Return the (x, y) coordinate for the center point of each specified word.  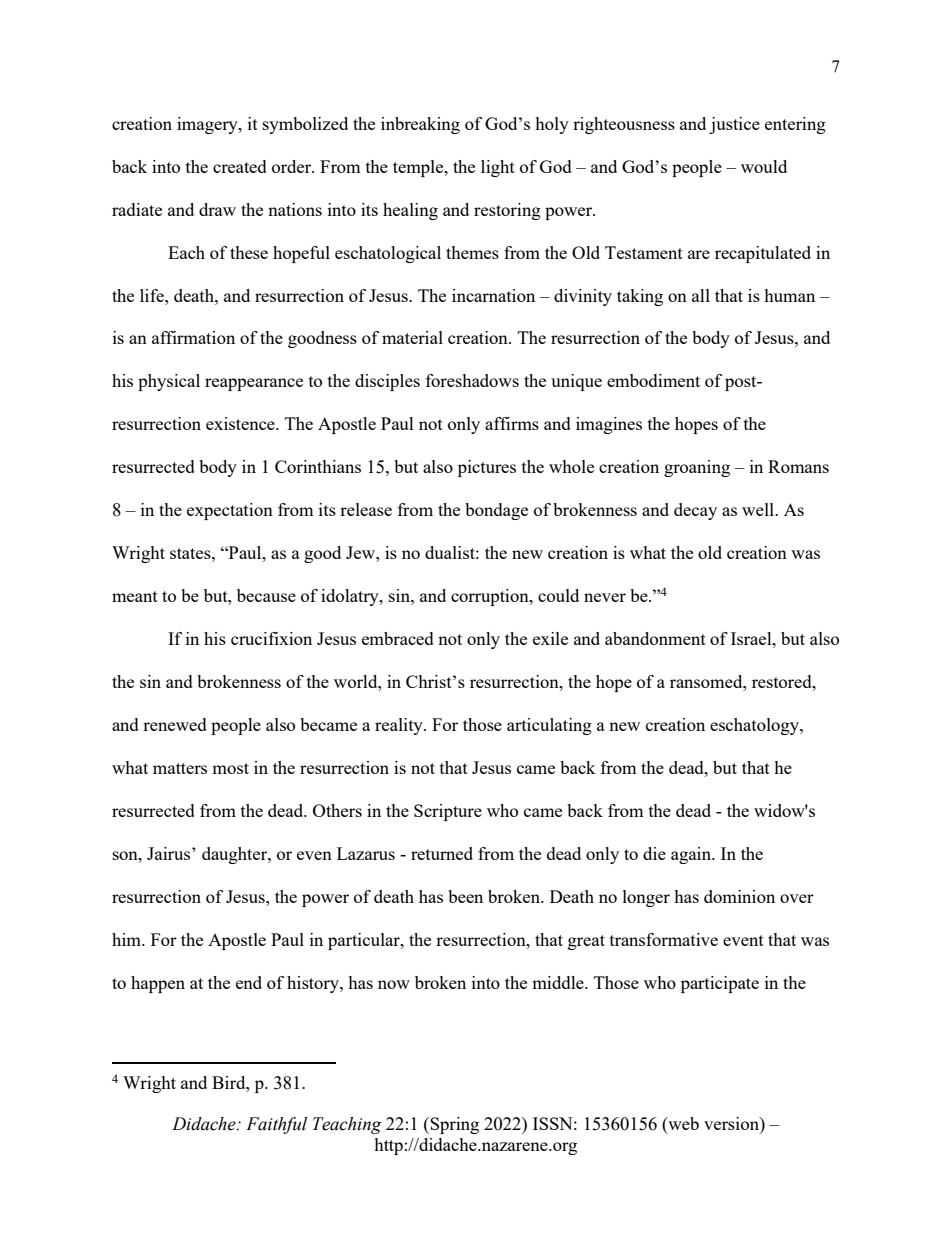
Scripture (448, 812)
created (240, 166)
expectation (230, 511)
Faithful (276, 1125)
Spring (454, 1125)
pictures (487, 468)
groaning (697, 468)
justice (734, 125)
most (230, 768)
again (692, 855)
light (498, 168)
